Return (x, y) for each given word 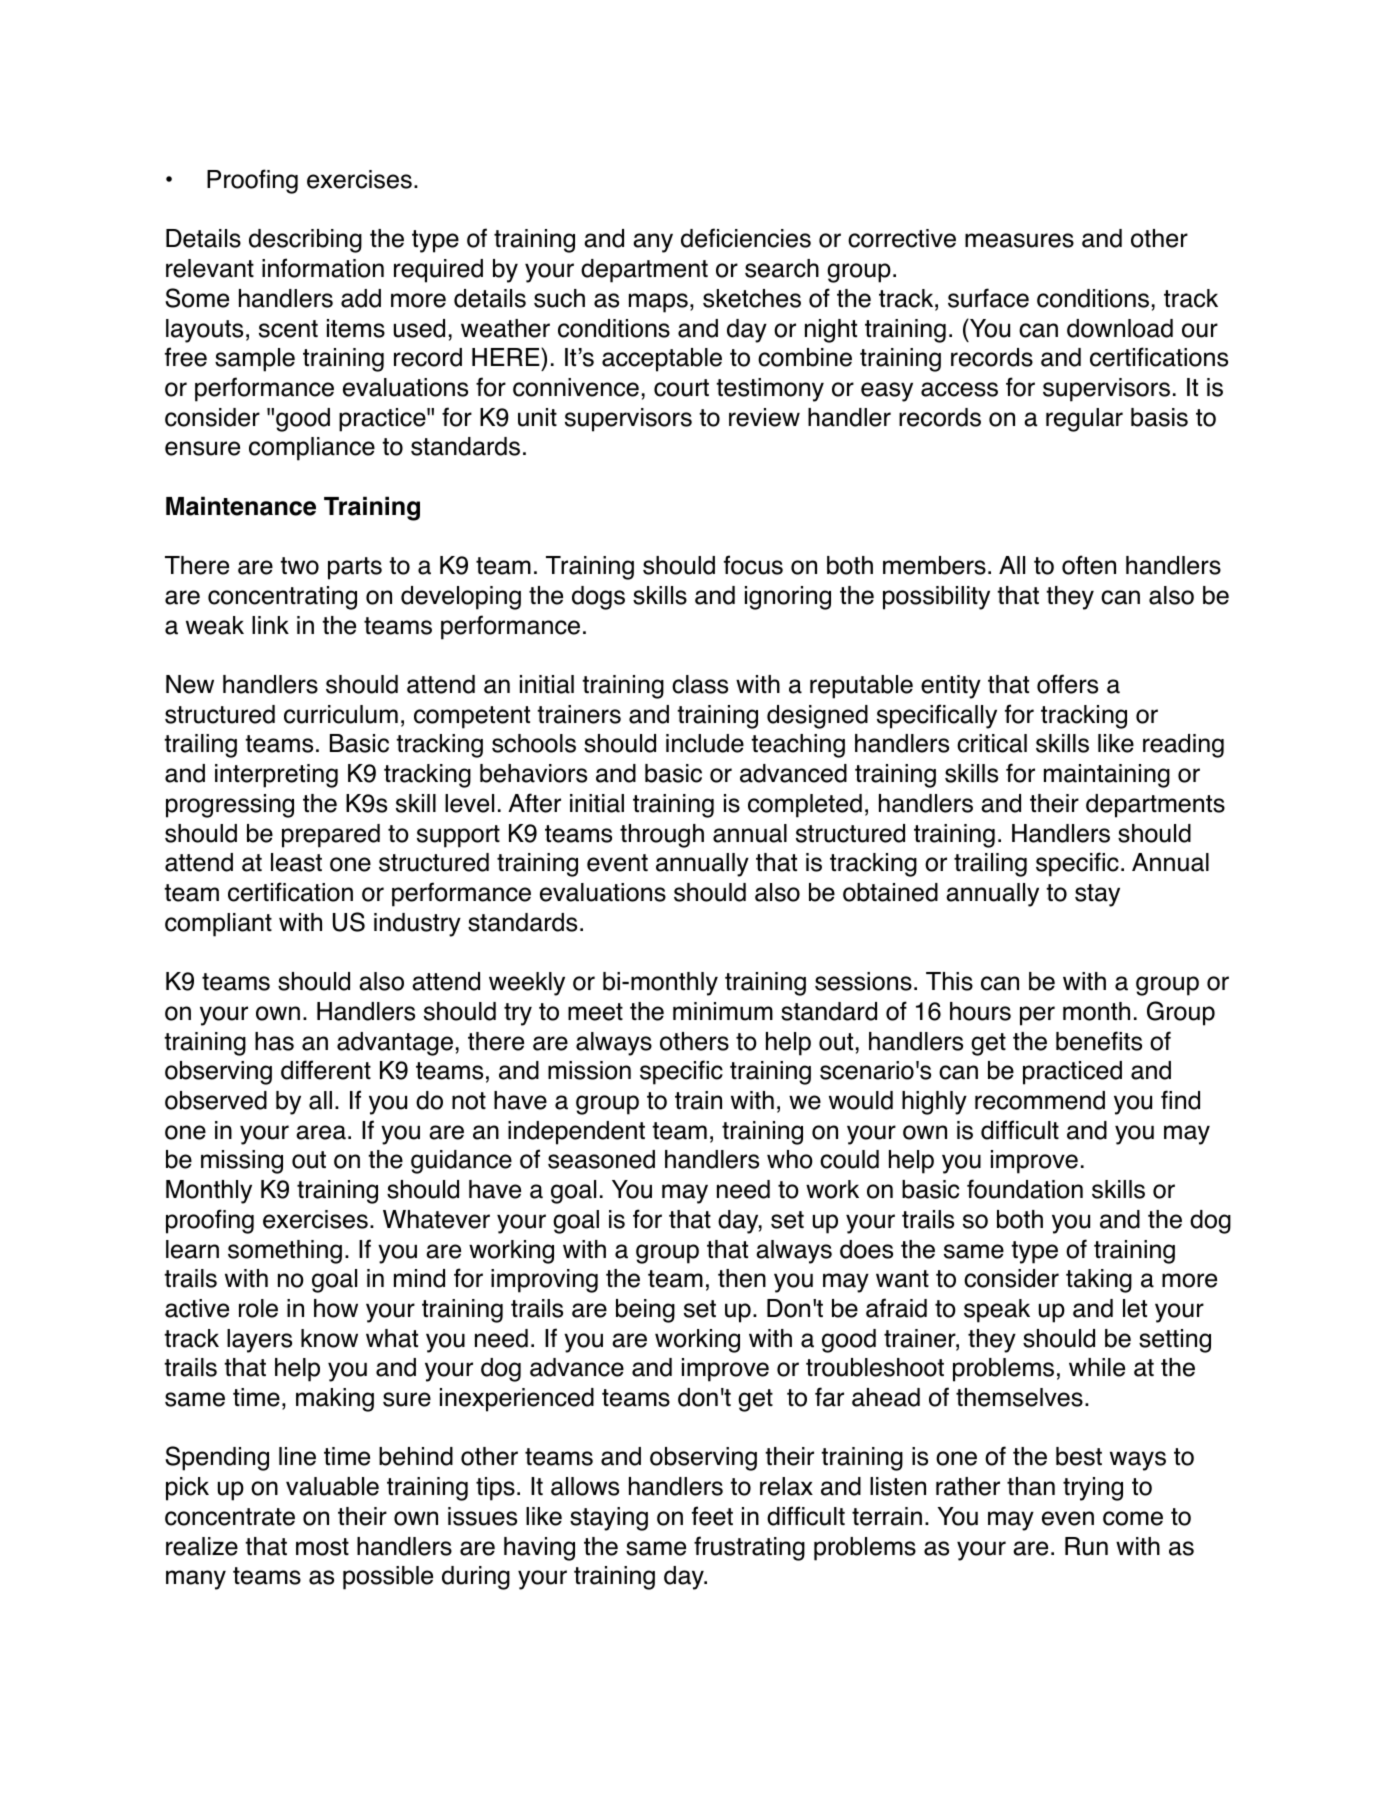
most (322, 1547)
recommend (1040, 1100)
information (323, 268)
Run (1086, 1546)
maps (658, 303)
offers (1067, 684)
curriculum (341, 714)
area (321, 1132)
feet (712, 1516)
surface (988, 298)
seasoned (601, 1159)
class (700, 684)
